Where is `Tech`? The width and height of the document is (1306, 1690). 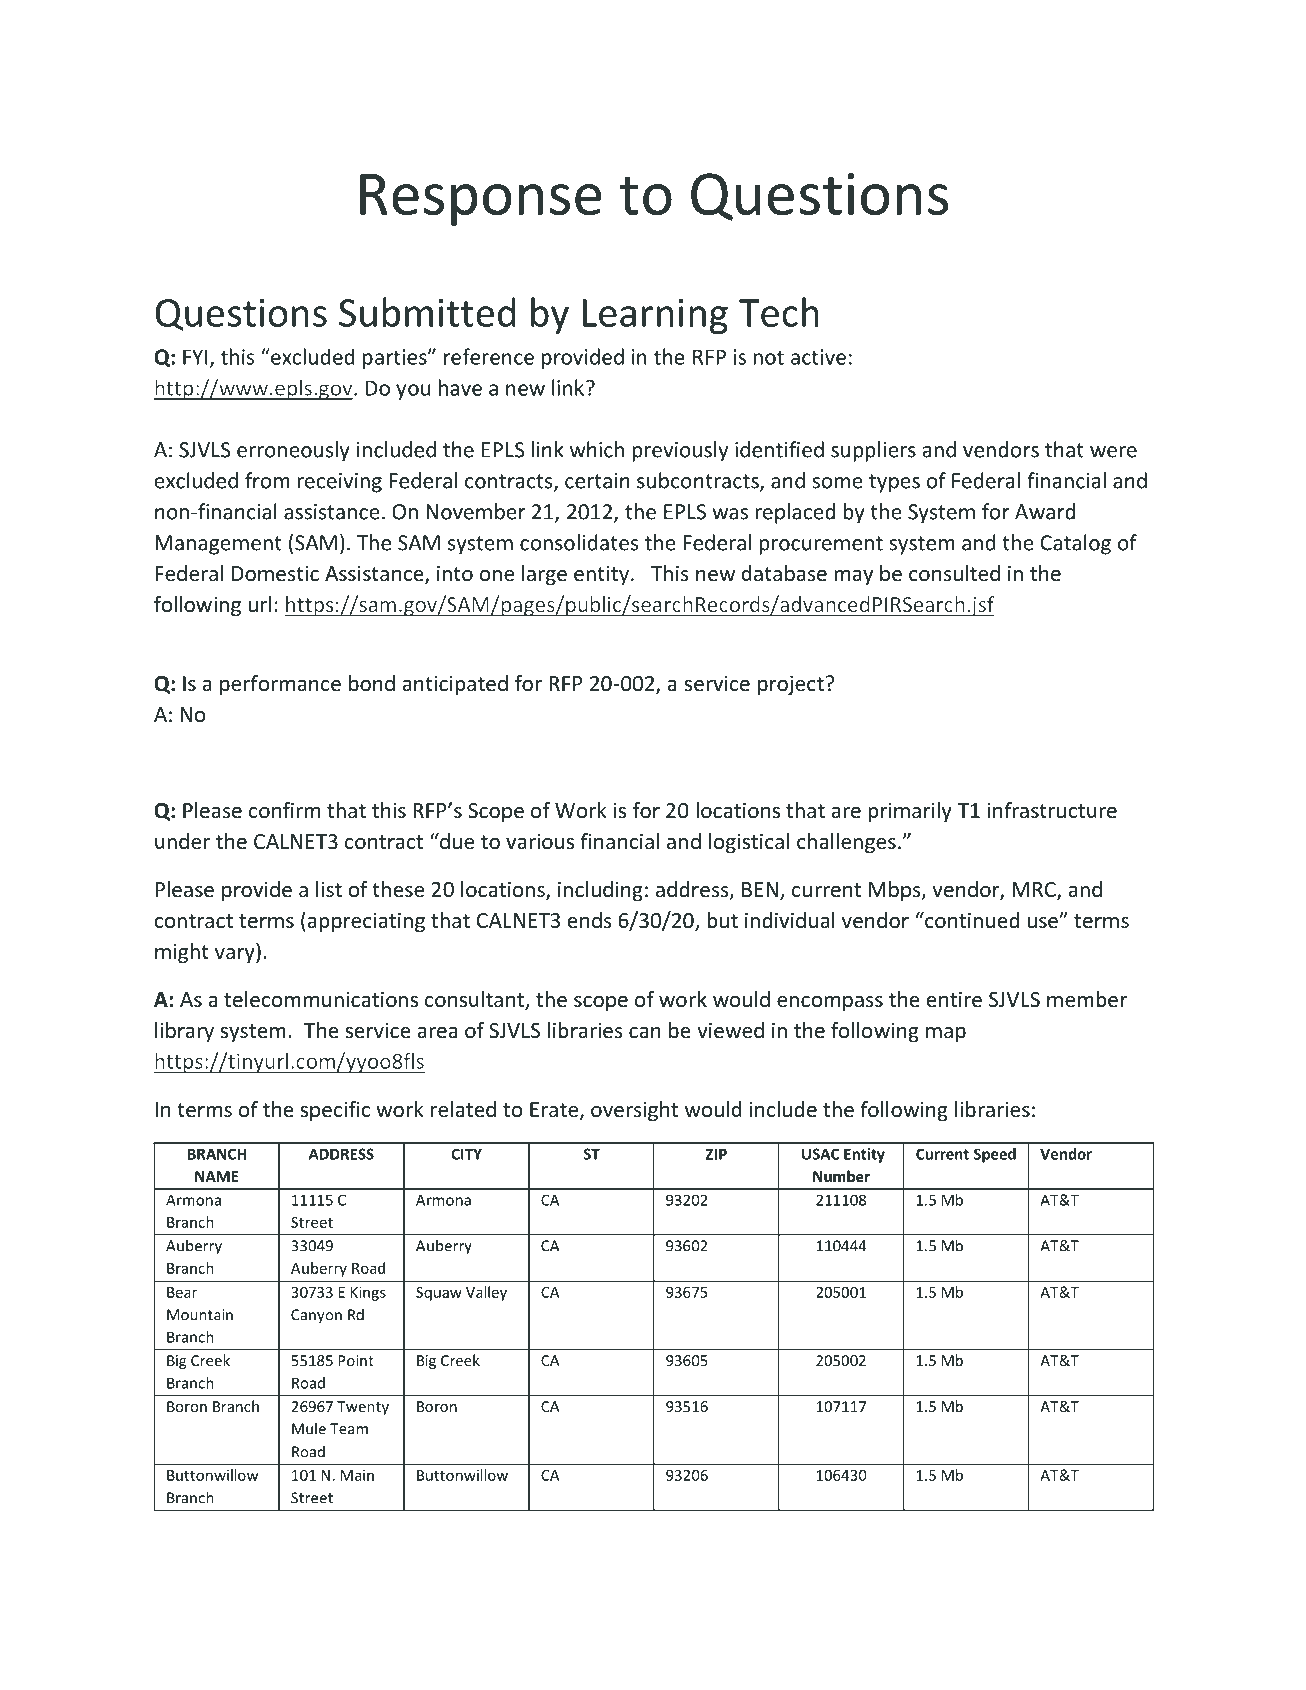 Tech is located at coordinates (779, 312).
